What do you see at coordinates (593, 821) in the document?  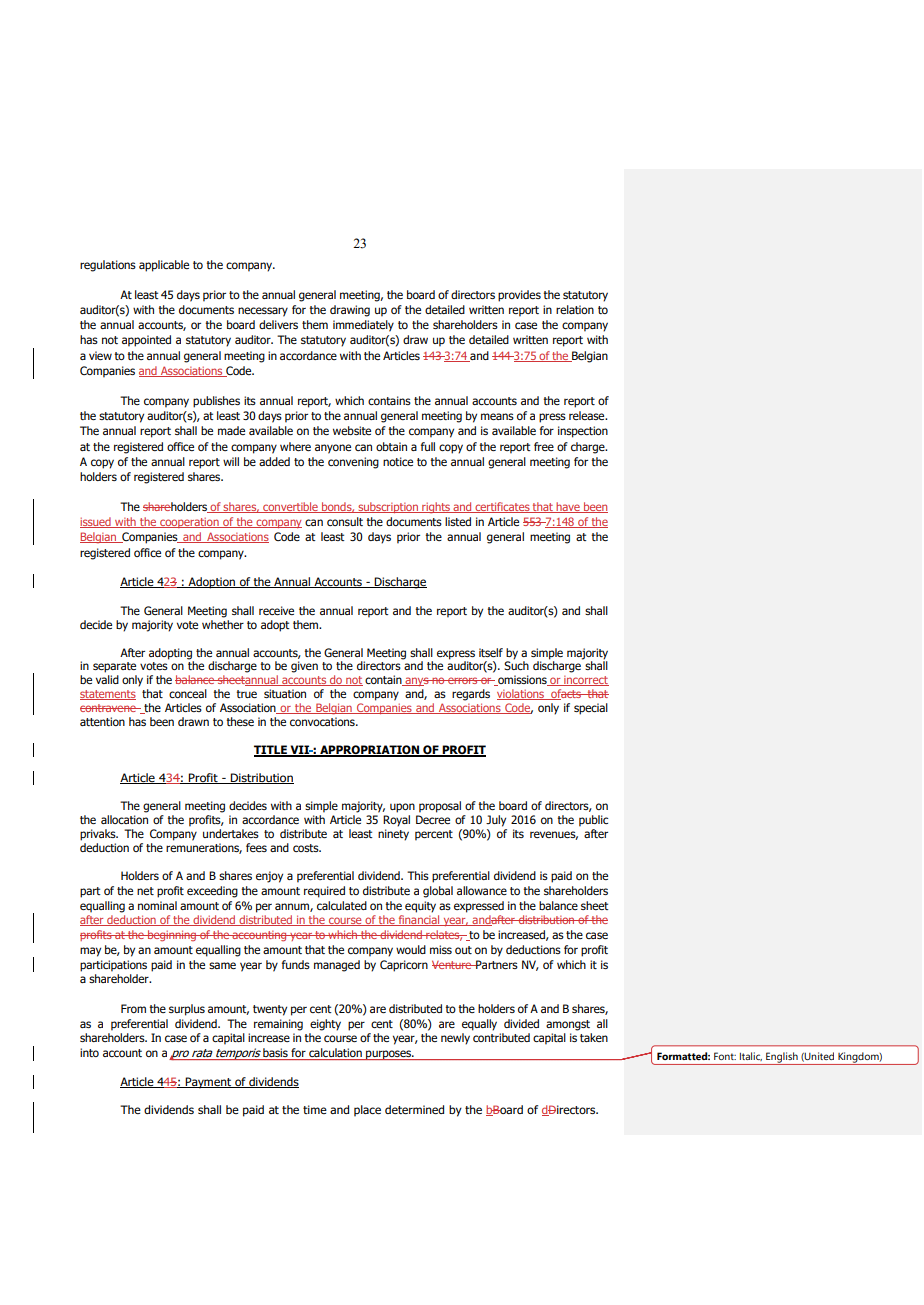 I see `public` at bounding box center [593, 821].
